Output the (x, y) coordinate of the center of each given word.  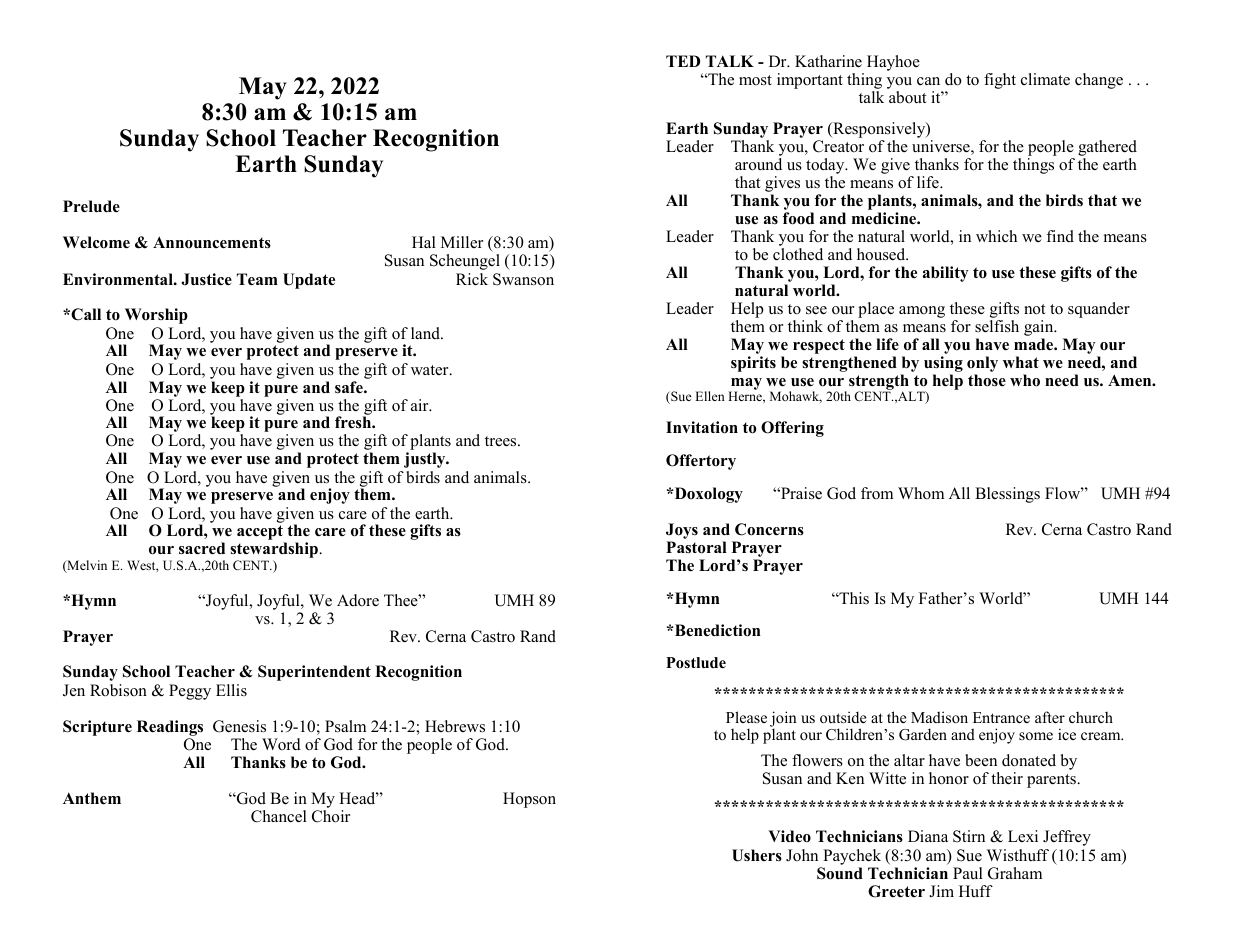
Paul (968, 873)
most (755, 80)
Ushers (757, 855)
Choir (331, 816)
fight (1000, 81)
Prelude (91, 206)
